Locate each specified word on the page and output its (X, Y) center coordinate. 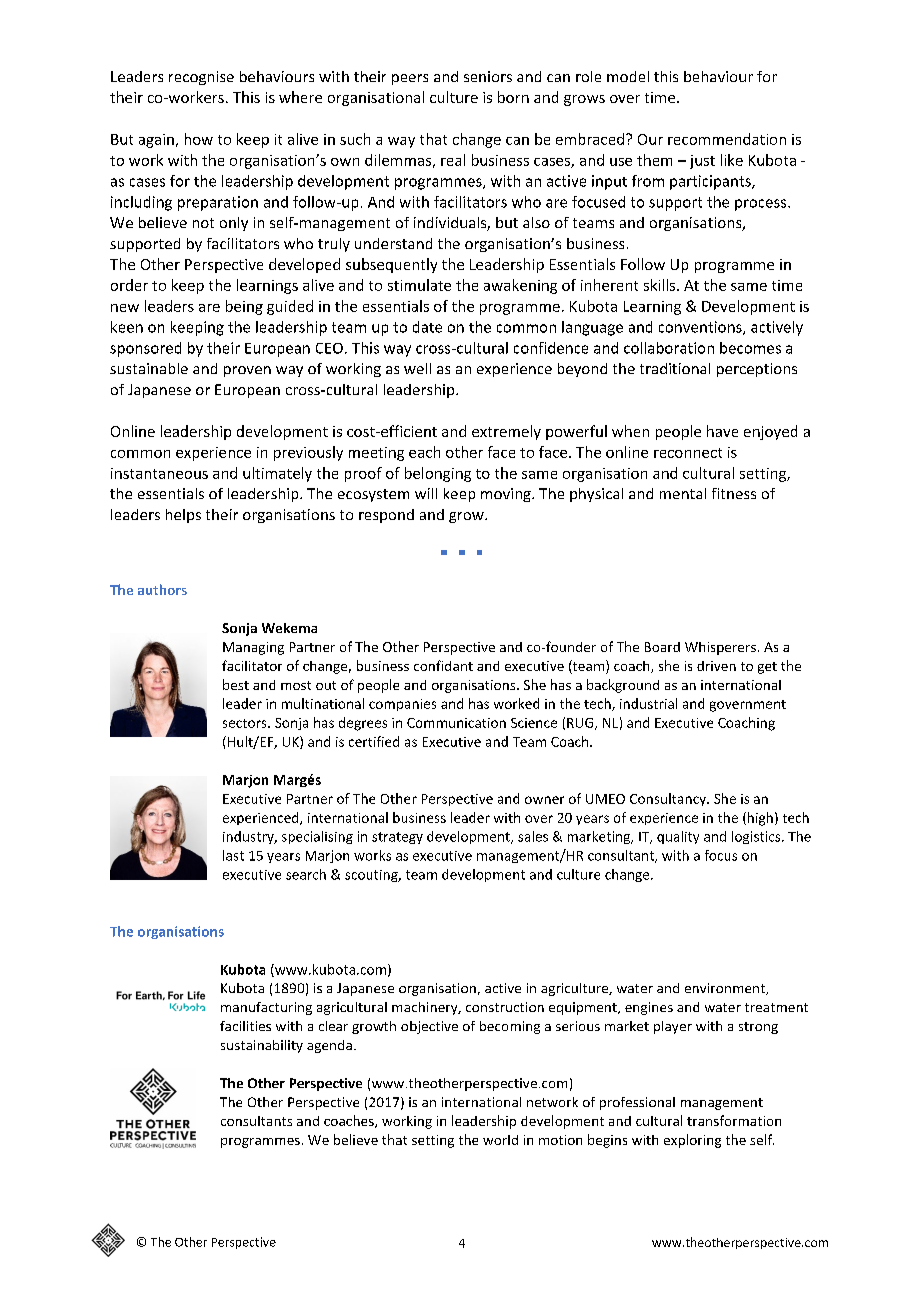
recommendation (727, 139)
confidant (443, 665)
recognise (201, 78)
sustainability (262, 1046)
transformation (734, 1120)
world (500, 1140)
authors (162, 589)
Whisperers (720, 648)
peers (410, 79)
